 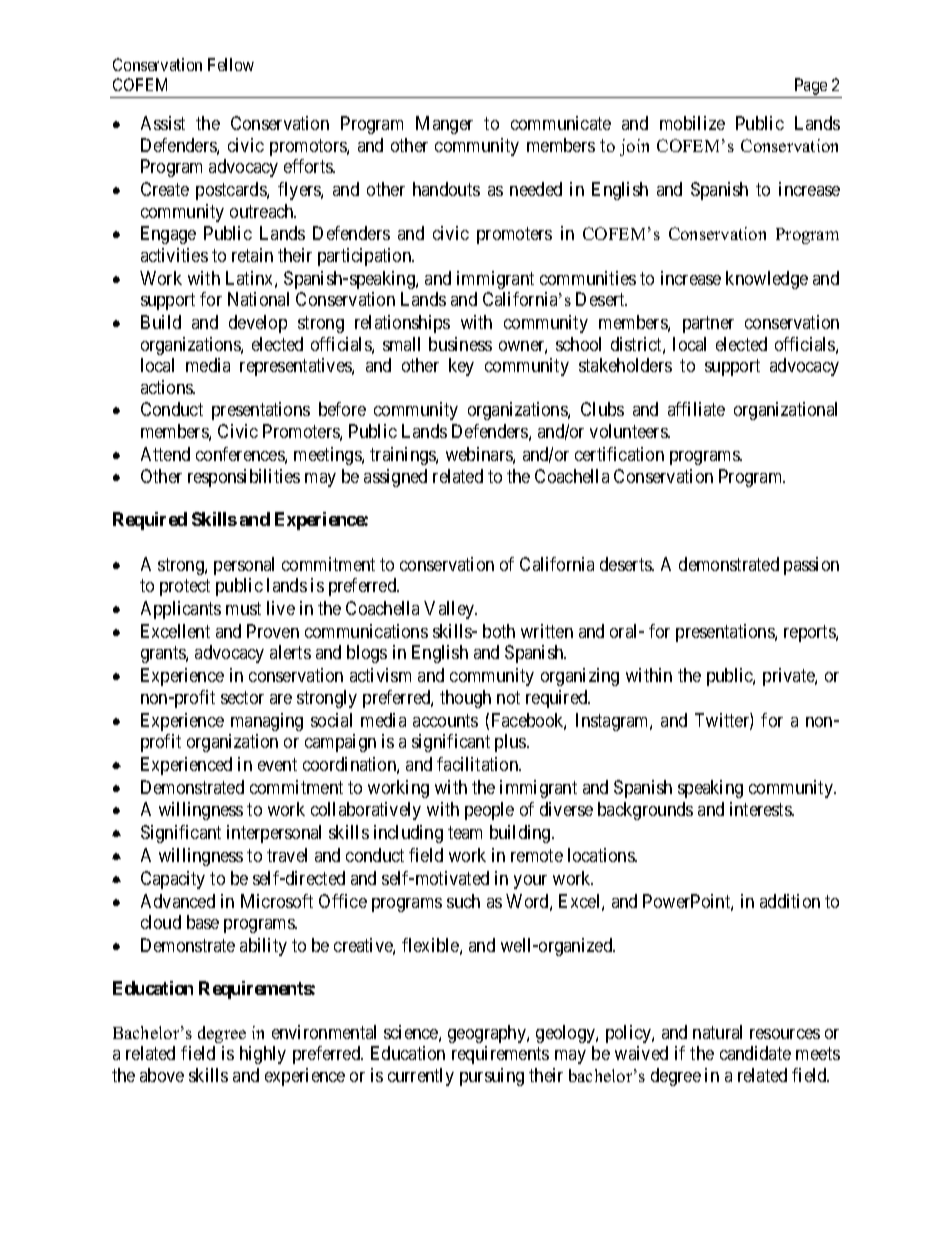 I want to click on Manger, so click(x=444, y=125).
